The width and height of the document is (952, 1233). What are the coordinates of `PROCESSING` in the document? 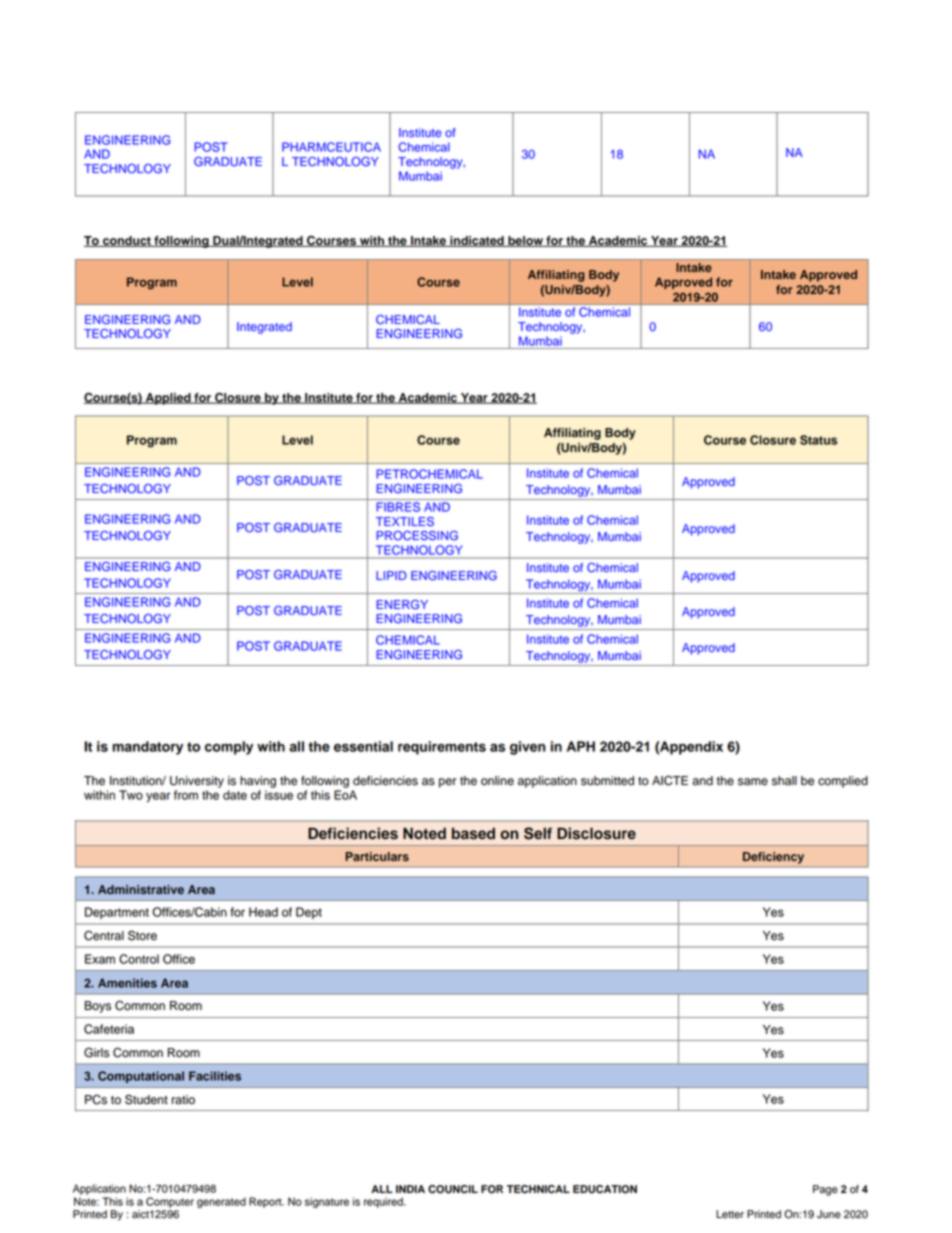 It's located at (417, 536).
